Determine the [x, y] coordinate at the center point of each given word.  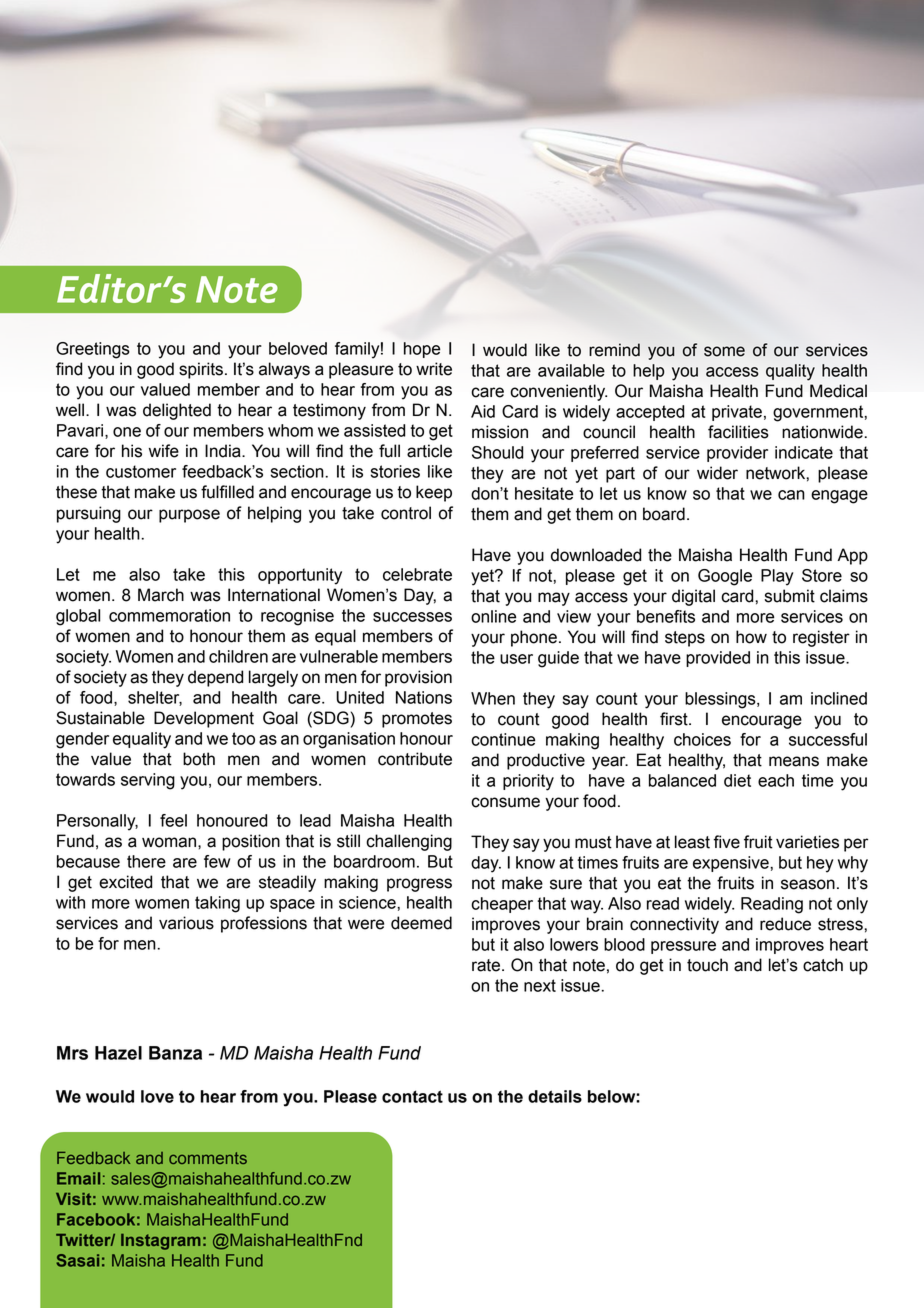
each [776, 780]
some [724, 351]
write [434, 369]
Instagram [161, 1242]
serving [148, 781]
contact [412, 1096]
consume [505, 802]
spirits [201, 370]
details [555, 1096]
